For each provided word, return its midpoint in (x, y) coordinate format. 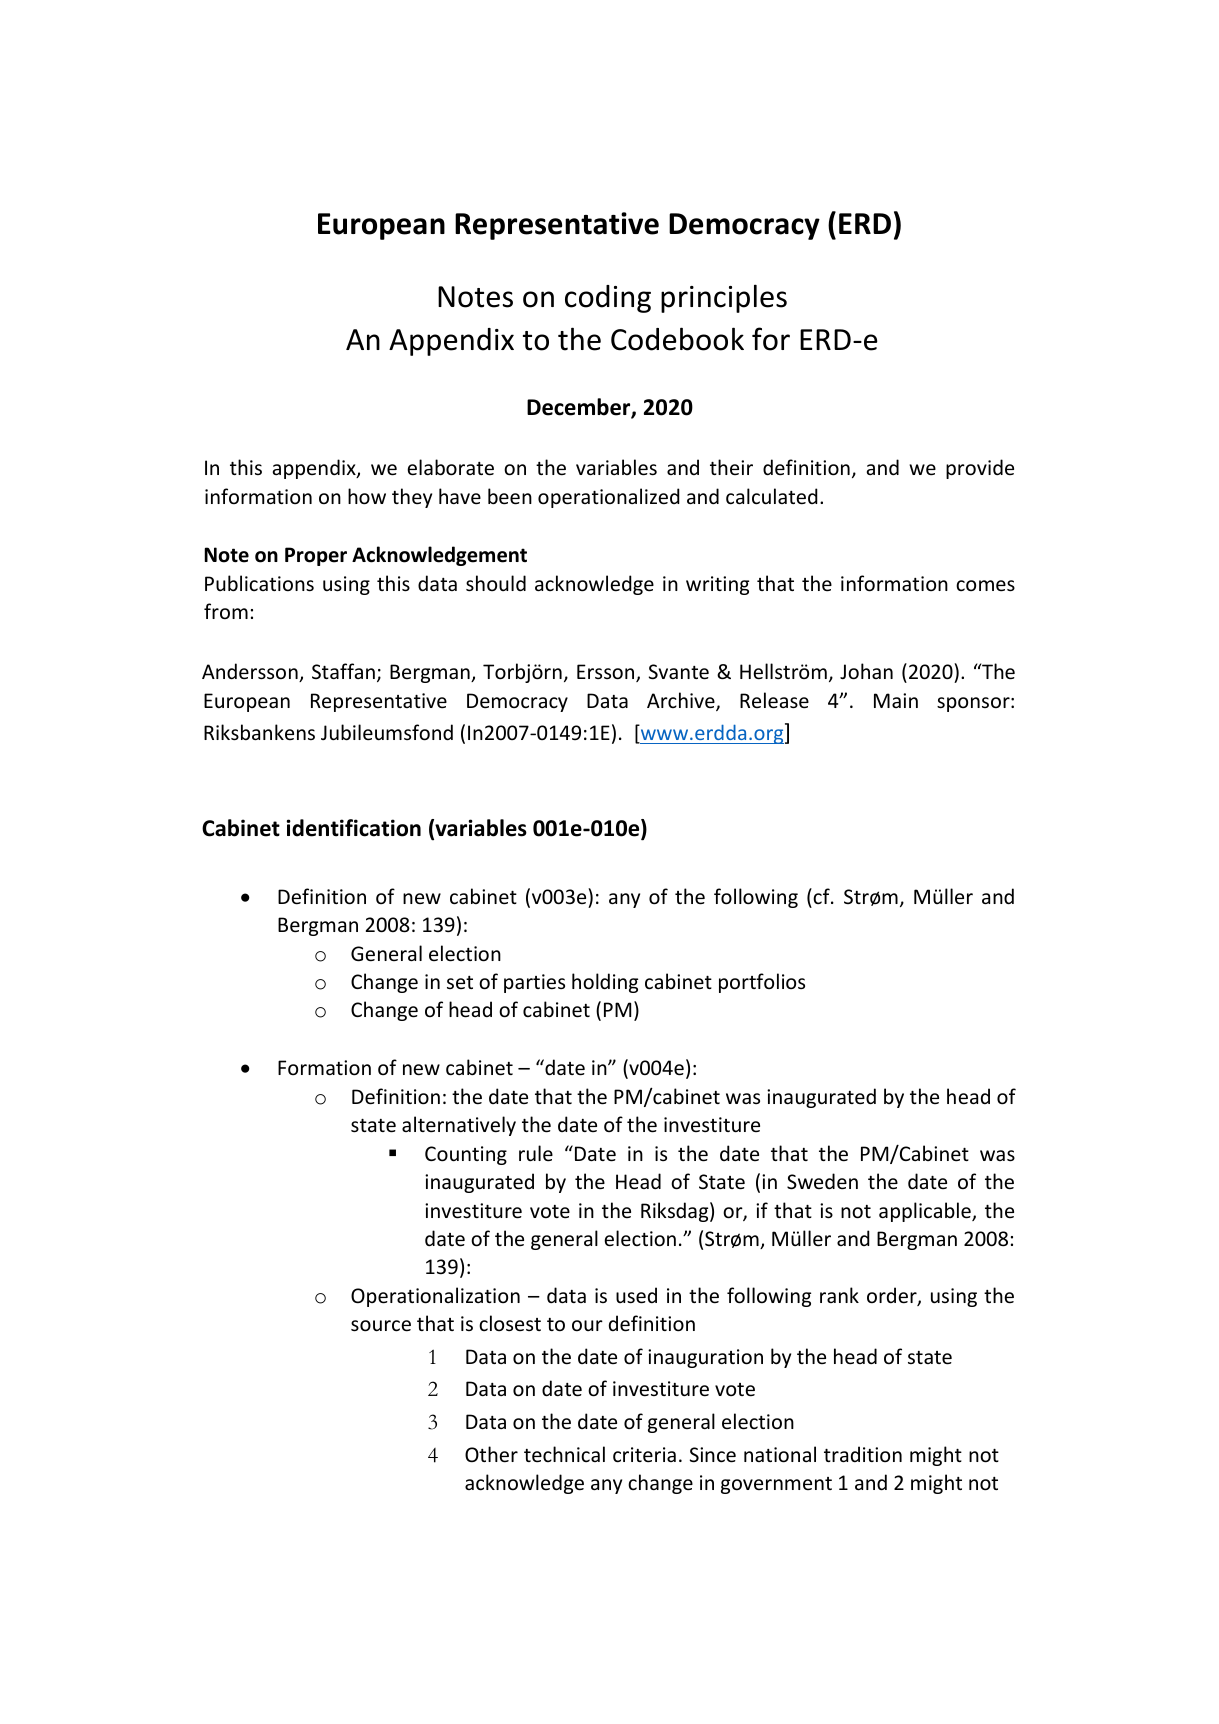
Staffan (343, 671)
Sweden (822, 1181)
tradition (863, 1454)
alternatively (459, 1126)
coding (608, 299)
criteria (644, 1455)
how (367, 496)
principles (724, 298)
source (381, 1326)
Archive (682, 701)
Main (896, 700)
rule (536, 1153)
